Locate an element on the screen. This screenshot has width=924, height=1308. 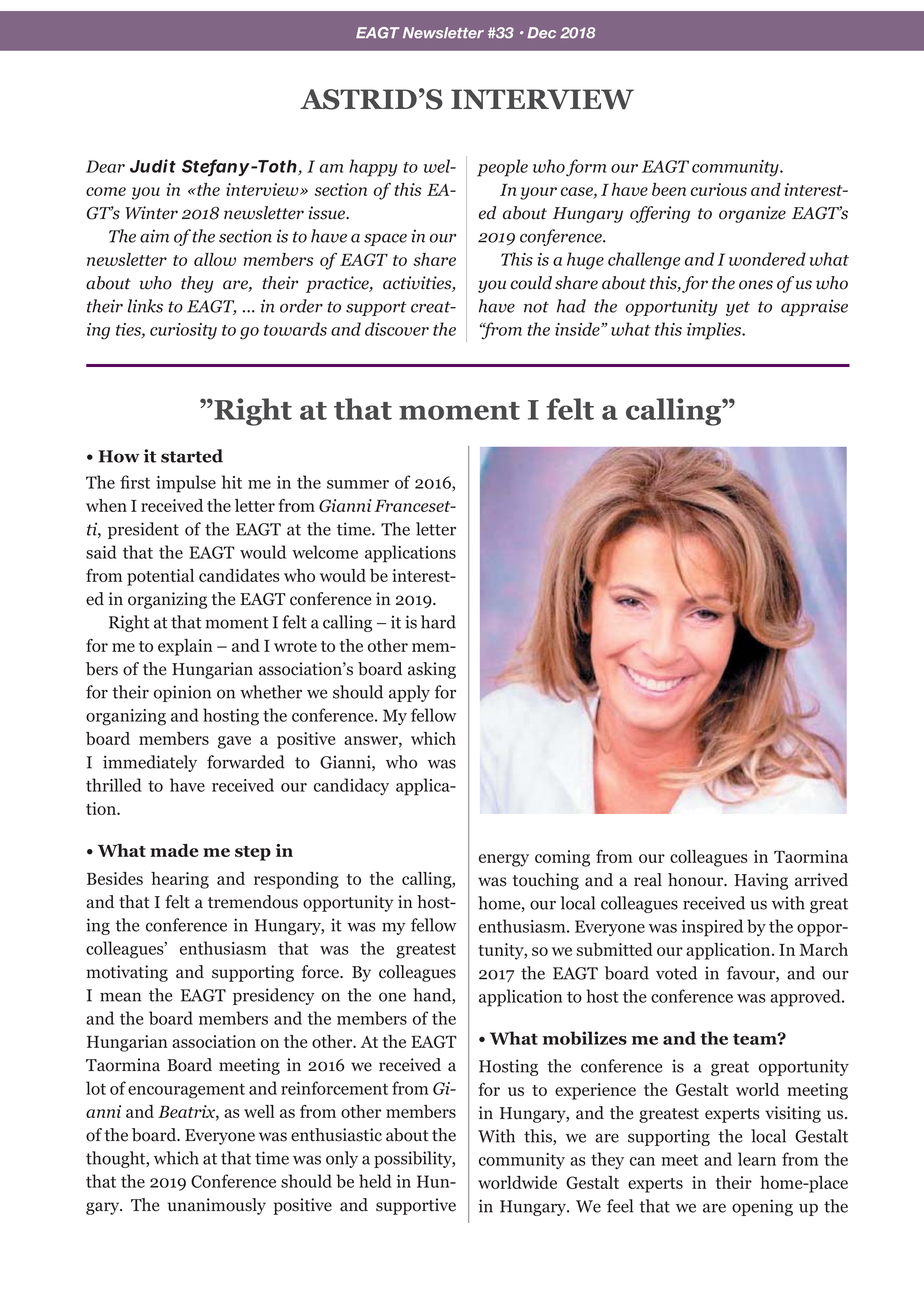
Dear is located at coordinates (105, 166).
